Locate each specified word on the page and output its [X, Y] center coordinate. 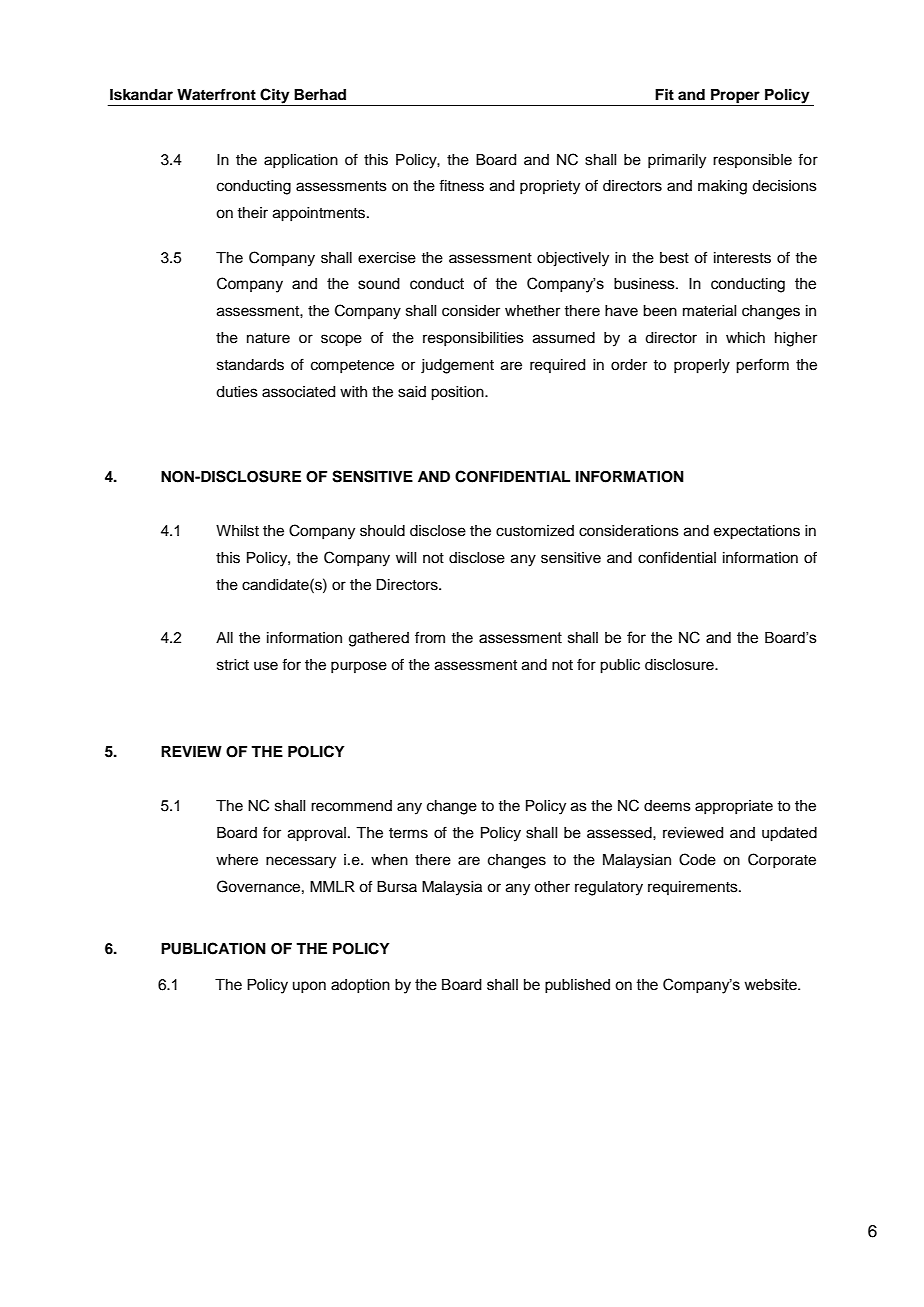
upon [309, 987]
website [771, 985]
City [274, 96]
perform [762, 366]
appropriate [734, 807]
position [458, 393]
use [266, 666]
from [430, 637]
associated [298, 392]
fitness [461, 186]
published [577, 986]
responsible [752, 161]
